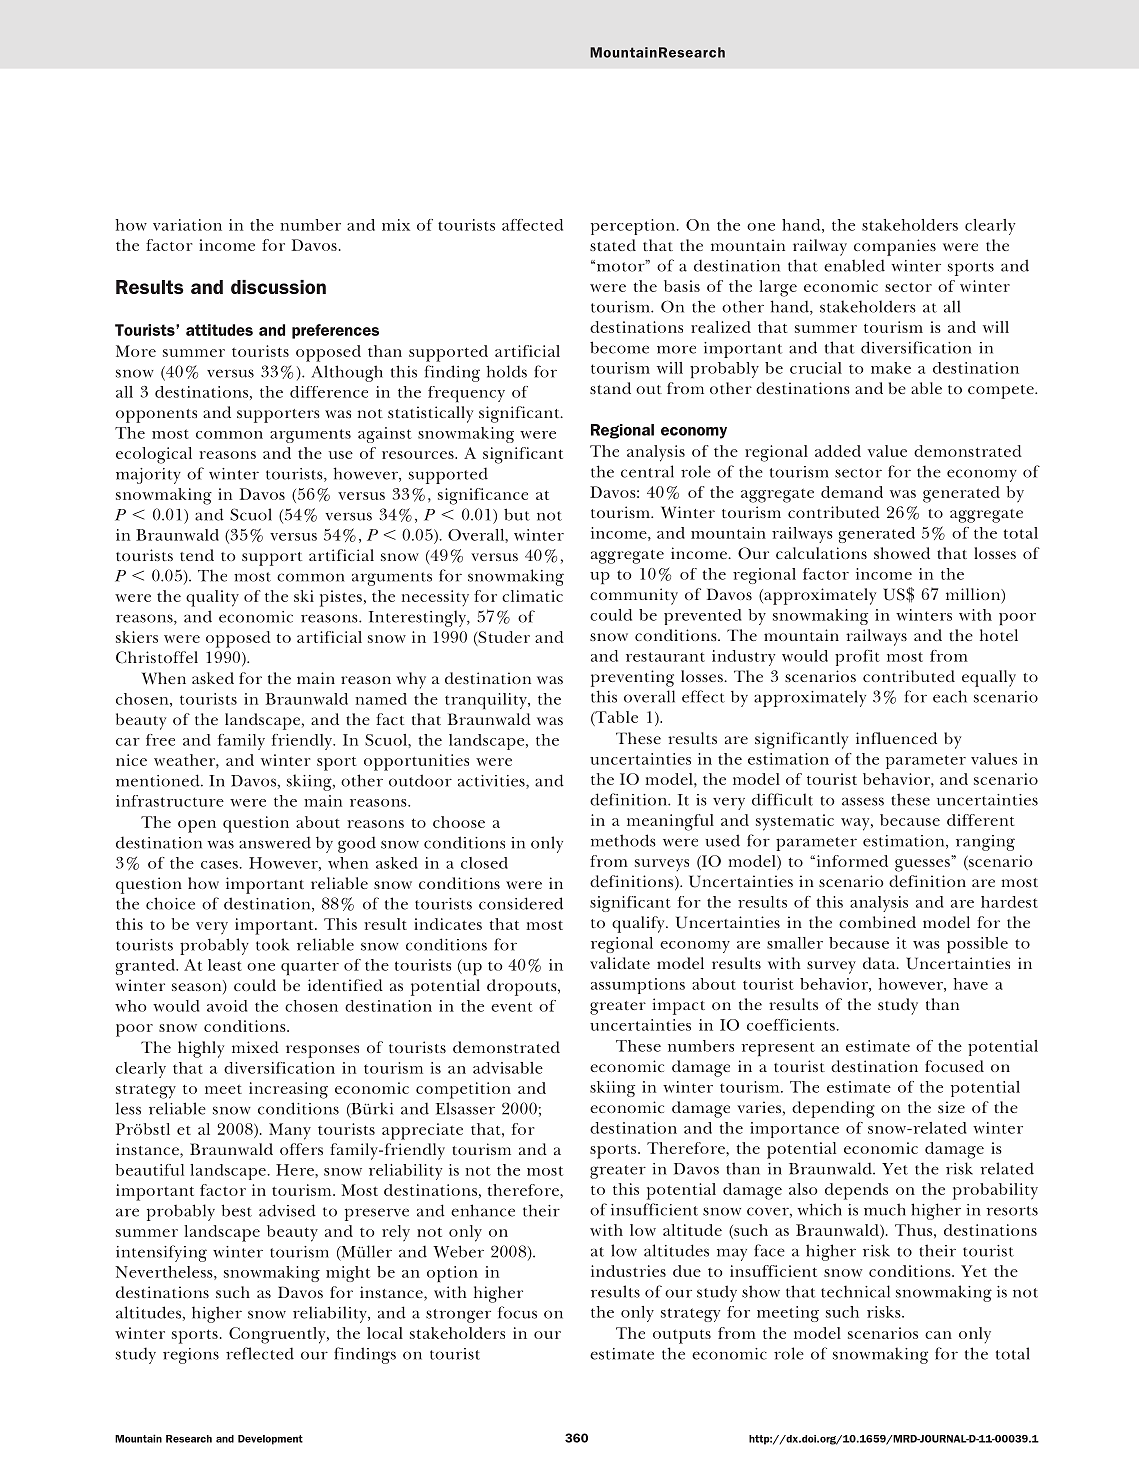 The width and height of the image is (1139, 1474). I want to click on best, so click(236, 1210).
